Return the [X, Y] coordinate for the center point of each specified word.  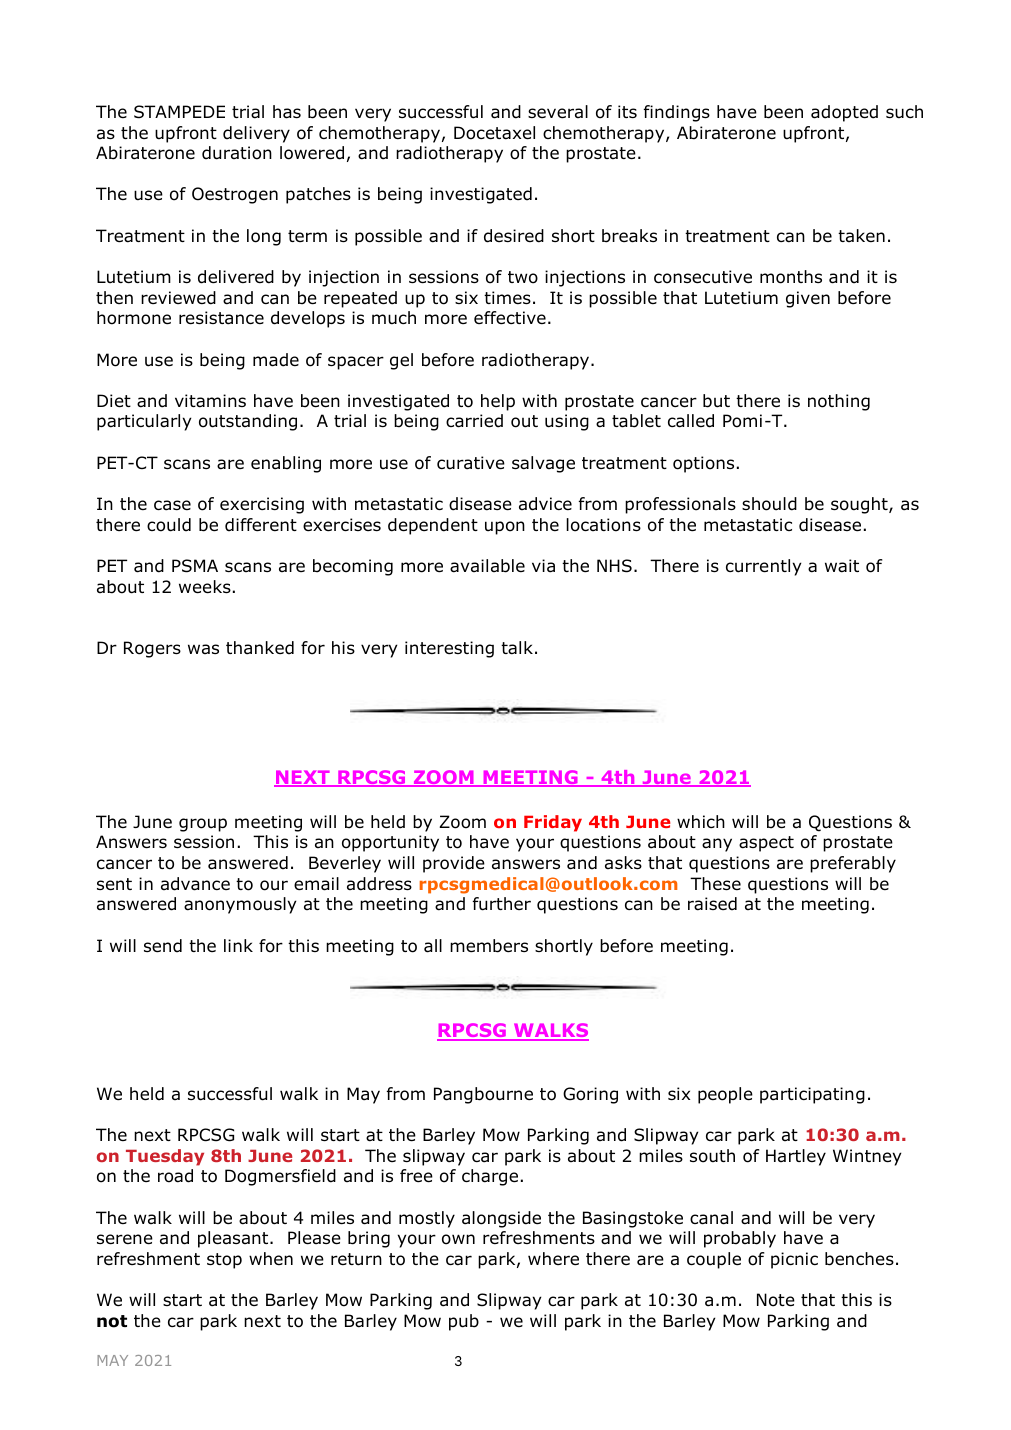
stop [224, 1261]
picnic [794, 1260]
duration [237, 153]
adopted [844, 113]
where [553, 1259]
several [558, 112]
